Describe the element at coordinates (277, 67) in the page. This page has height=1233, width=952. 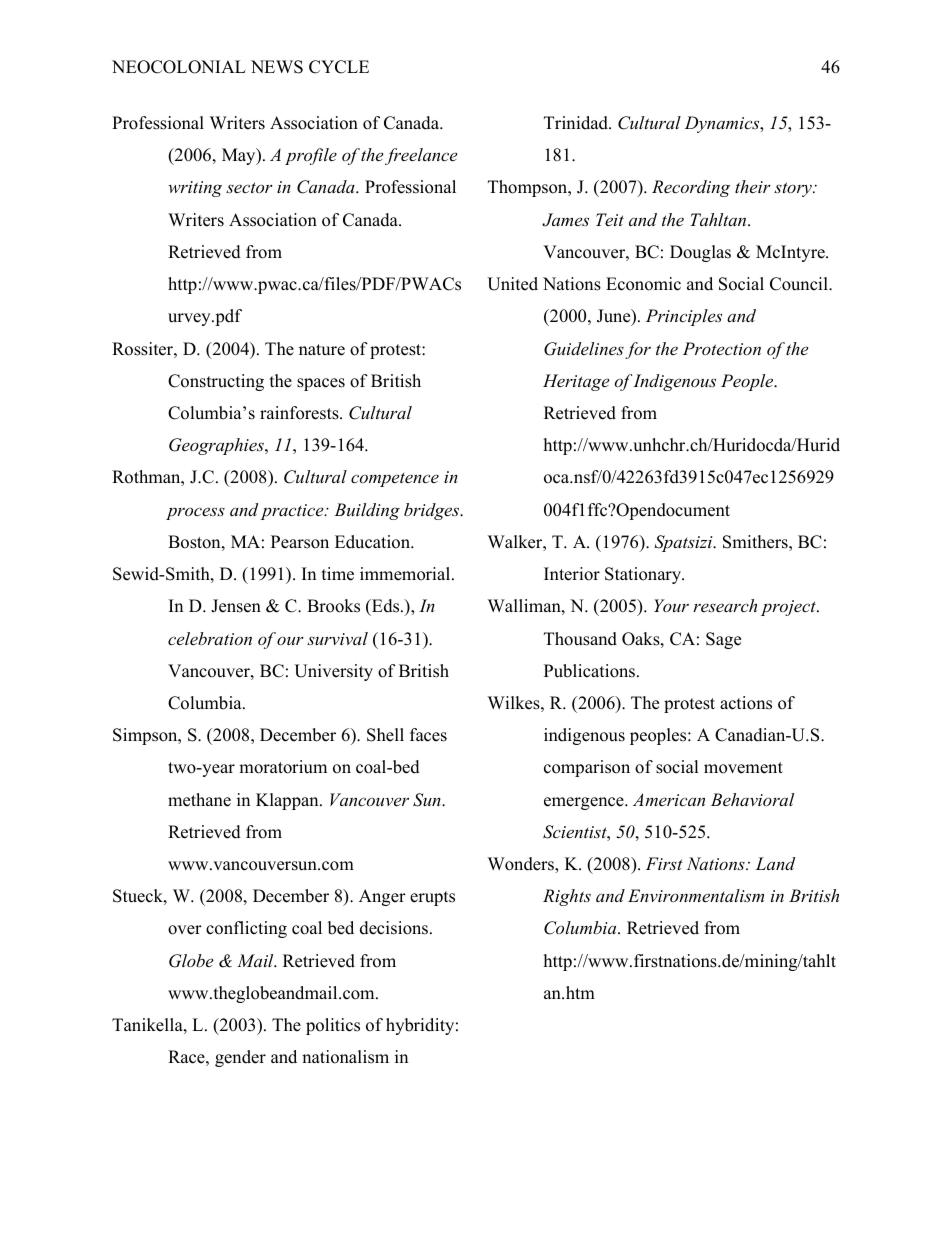
I see `NEWS` at that location.
